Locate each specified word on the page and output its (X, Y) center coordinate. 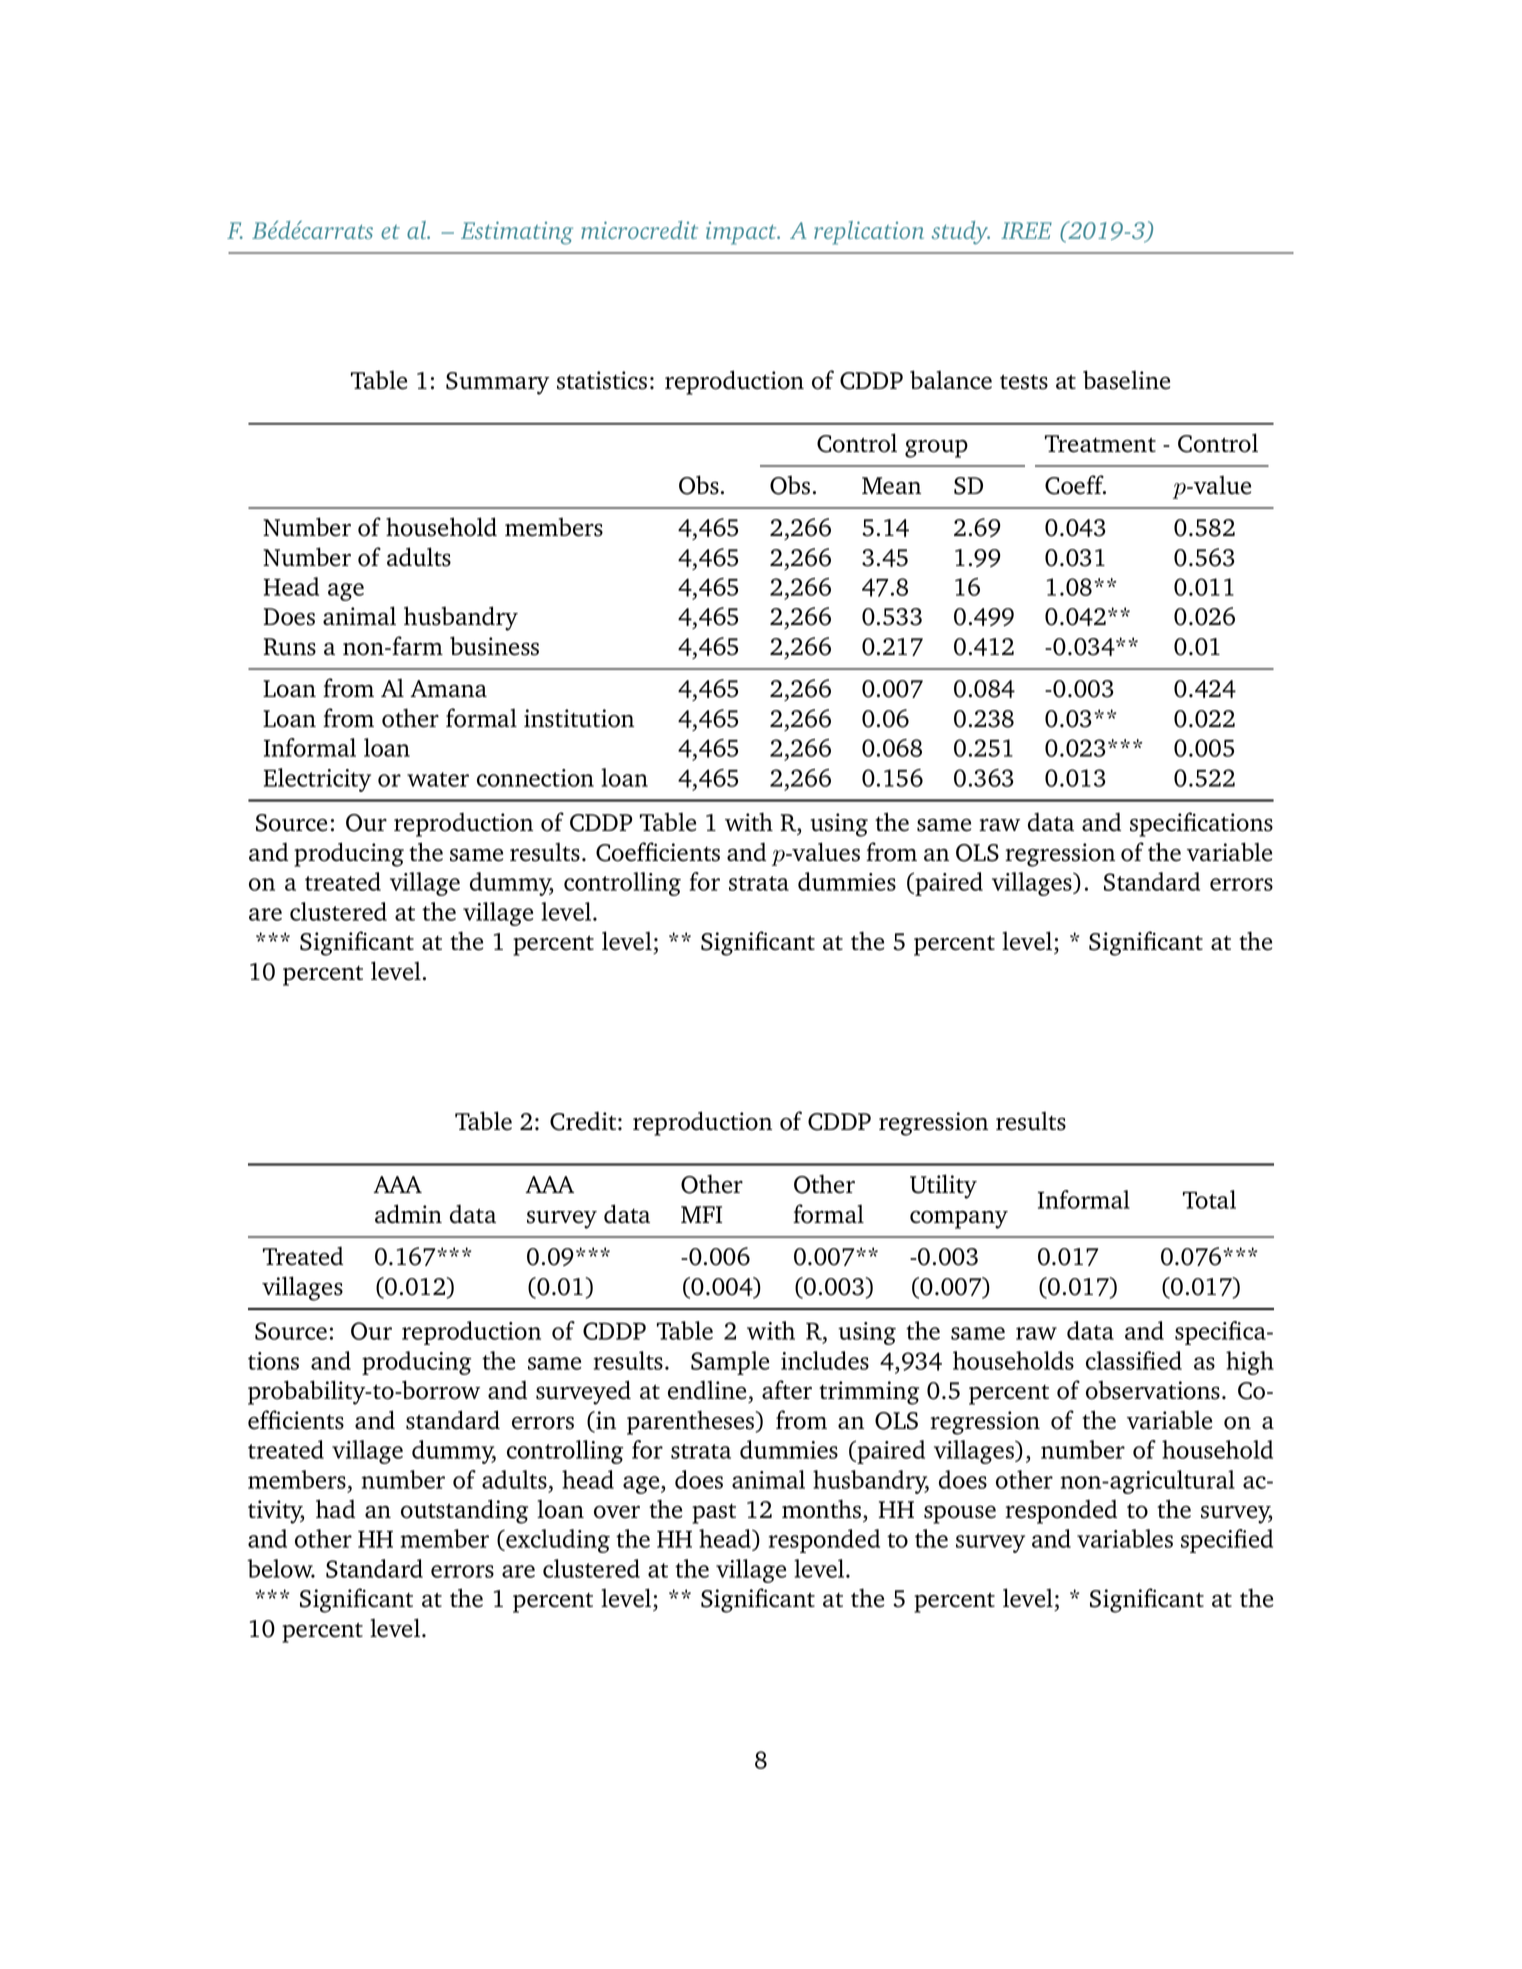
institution (579, 718)
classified (1134, 1360)
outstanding (464, 1511)
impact (742, 233)
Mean (891, 486)
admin (408, 1214)
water (438, 779)
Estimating (517, 233)
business (494, 646)
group (936, 448)
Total (1209, 1199)
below (281, 1568)
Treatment (1100, 444)
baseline (1126, 380)
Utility (943, 1186)
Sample (730, 1363)
